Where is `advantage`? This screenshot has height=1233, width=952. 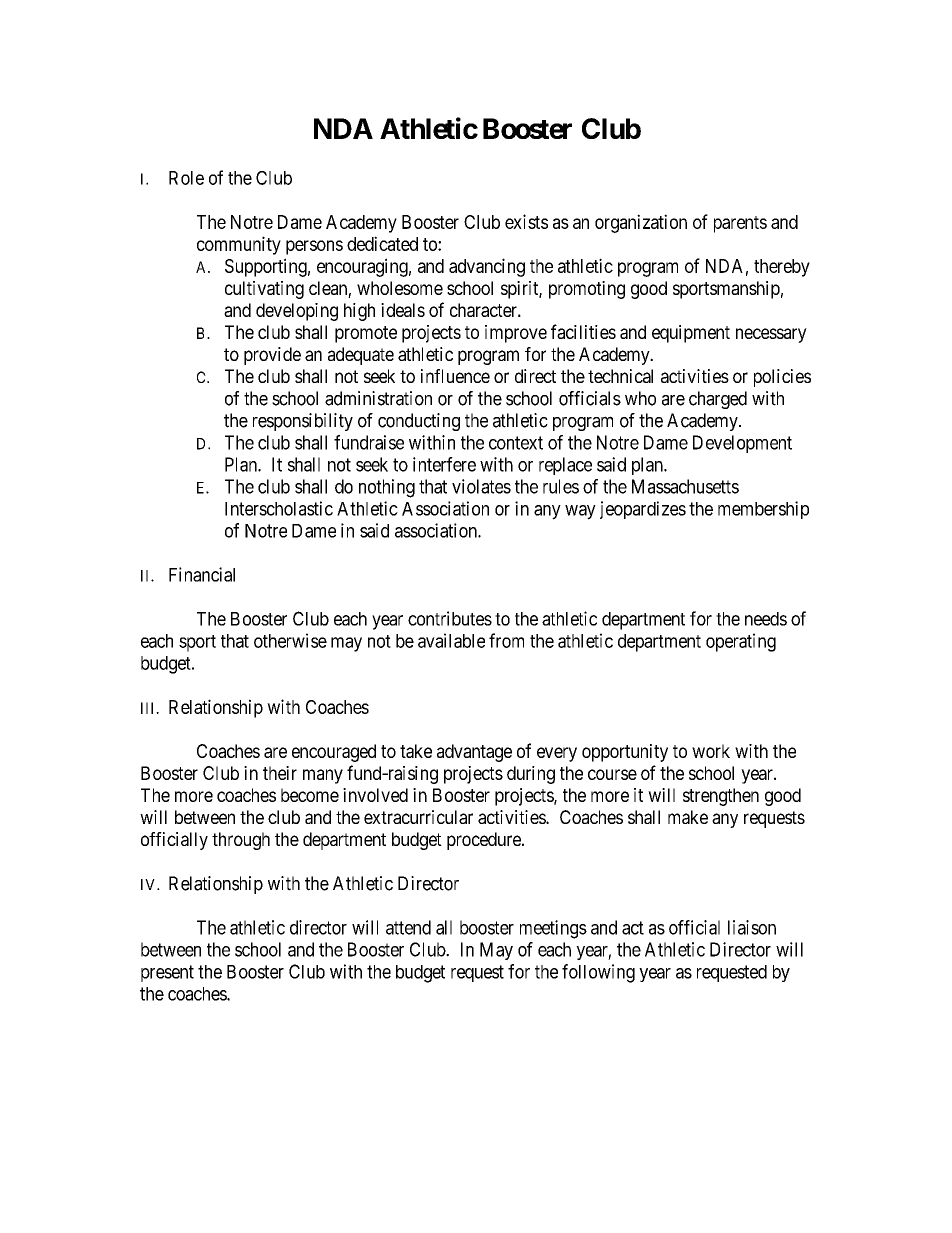
advantage is located at coordinates (474, 753).
